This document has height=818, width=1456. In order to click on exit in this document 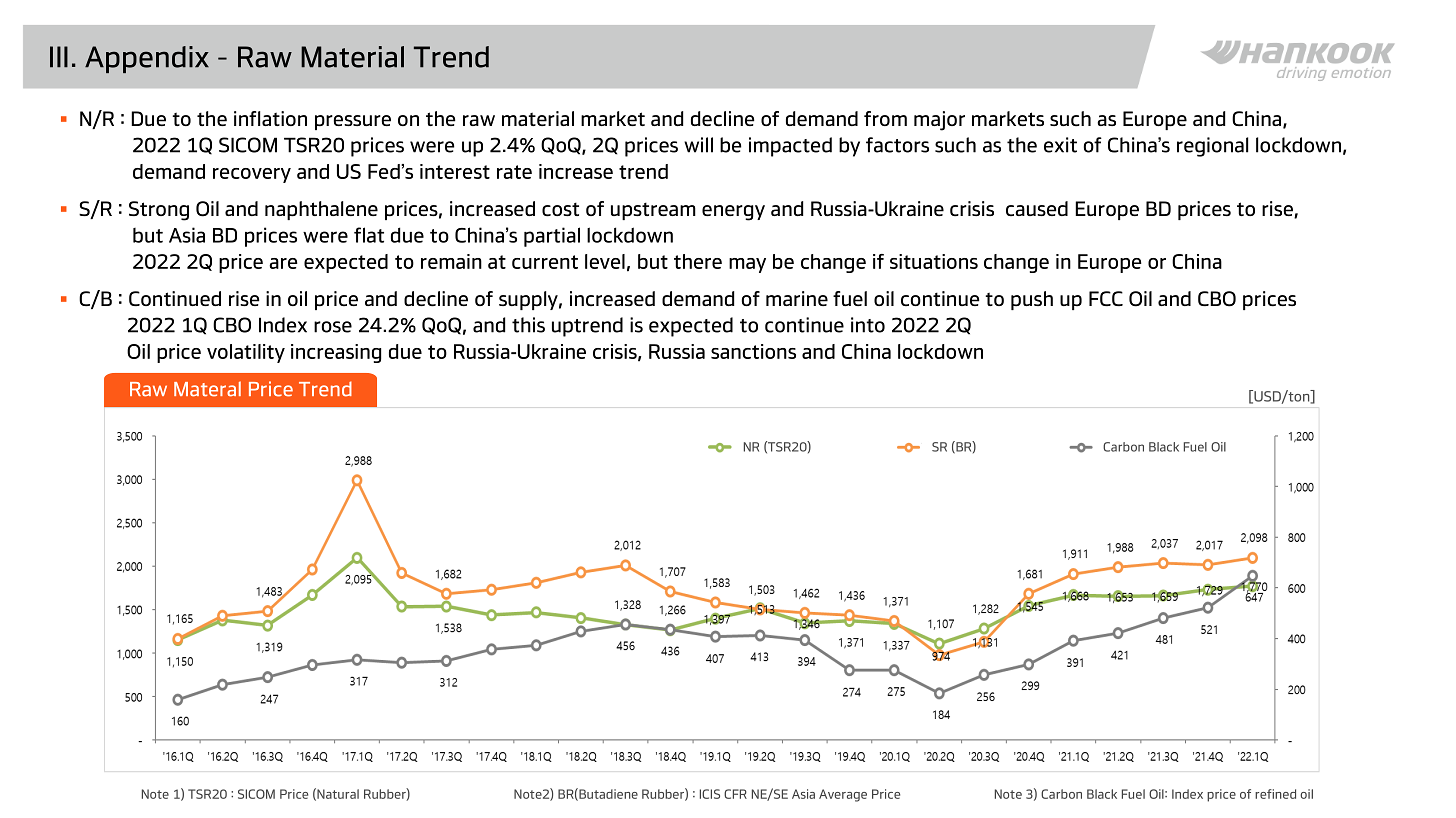, I will do `click(1060, 145)`.
